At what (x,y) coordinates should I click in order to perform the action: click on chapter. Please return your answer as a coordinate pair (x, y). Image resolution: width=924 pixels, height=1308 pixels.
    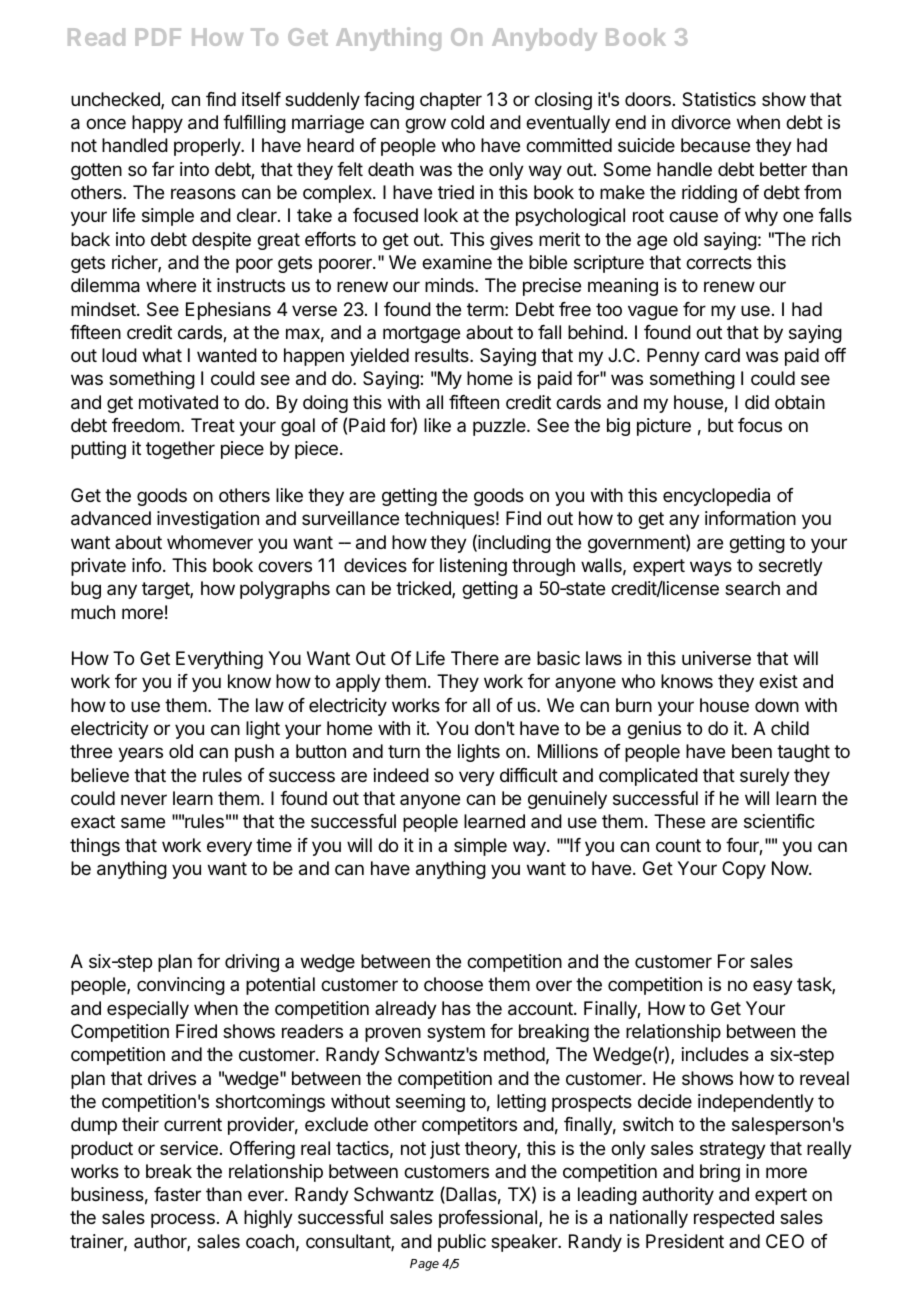
    Looking at the image, I should click on (451, 101).
